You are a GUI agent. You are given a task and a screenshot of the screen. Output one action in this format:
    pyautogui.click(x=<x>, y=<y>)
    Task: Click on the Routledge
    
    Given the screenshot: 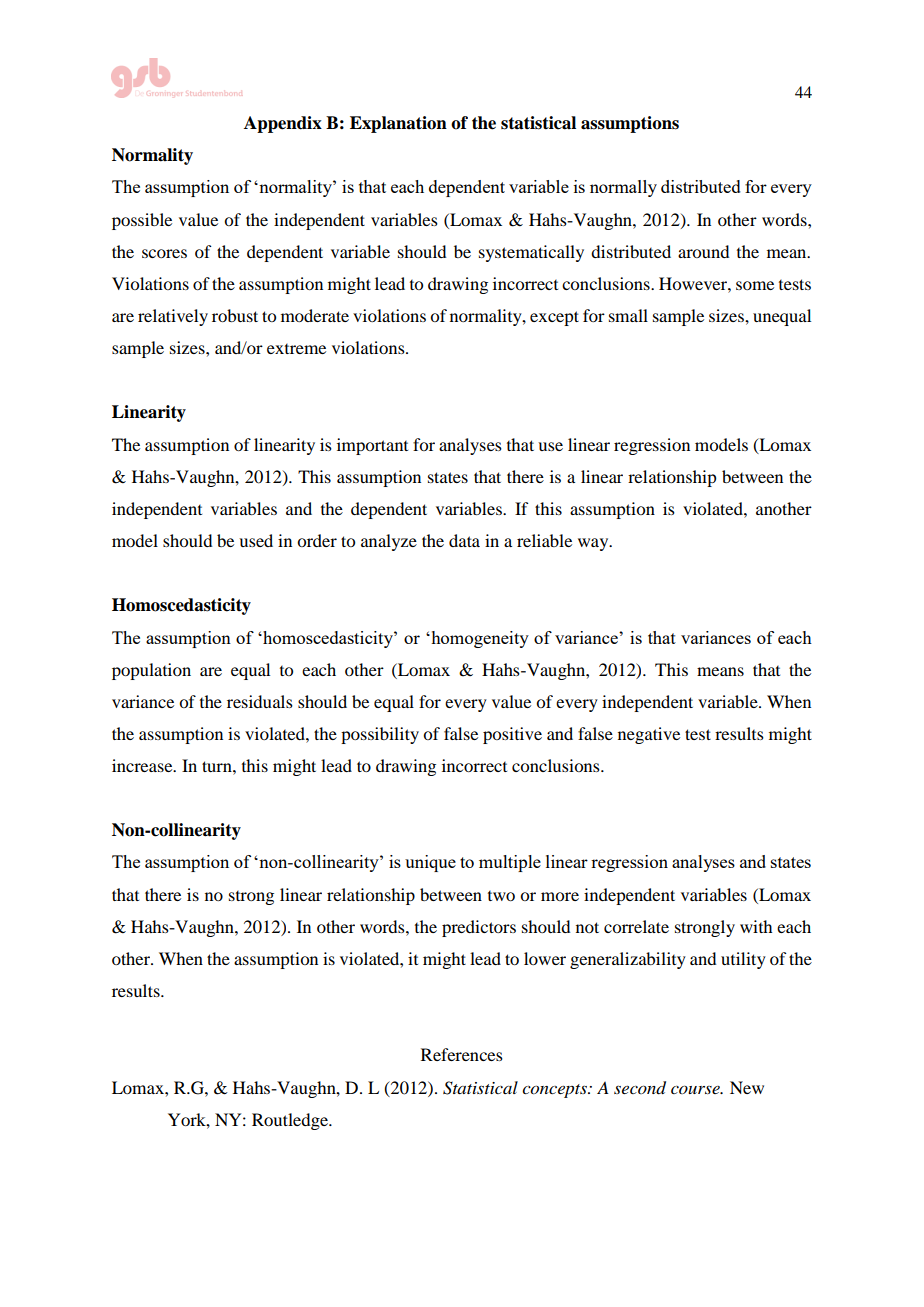 What is the action you would take?
    pyautogui.click(x=291, y=1121)
